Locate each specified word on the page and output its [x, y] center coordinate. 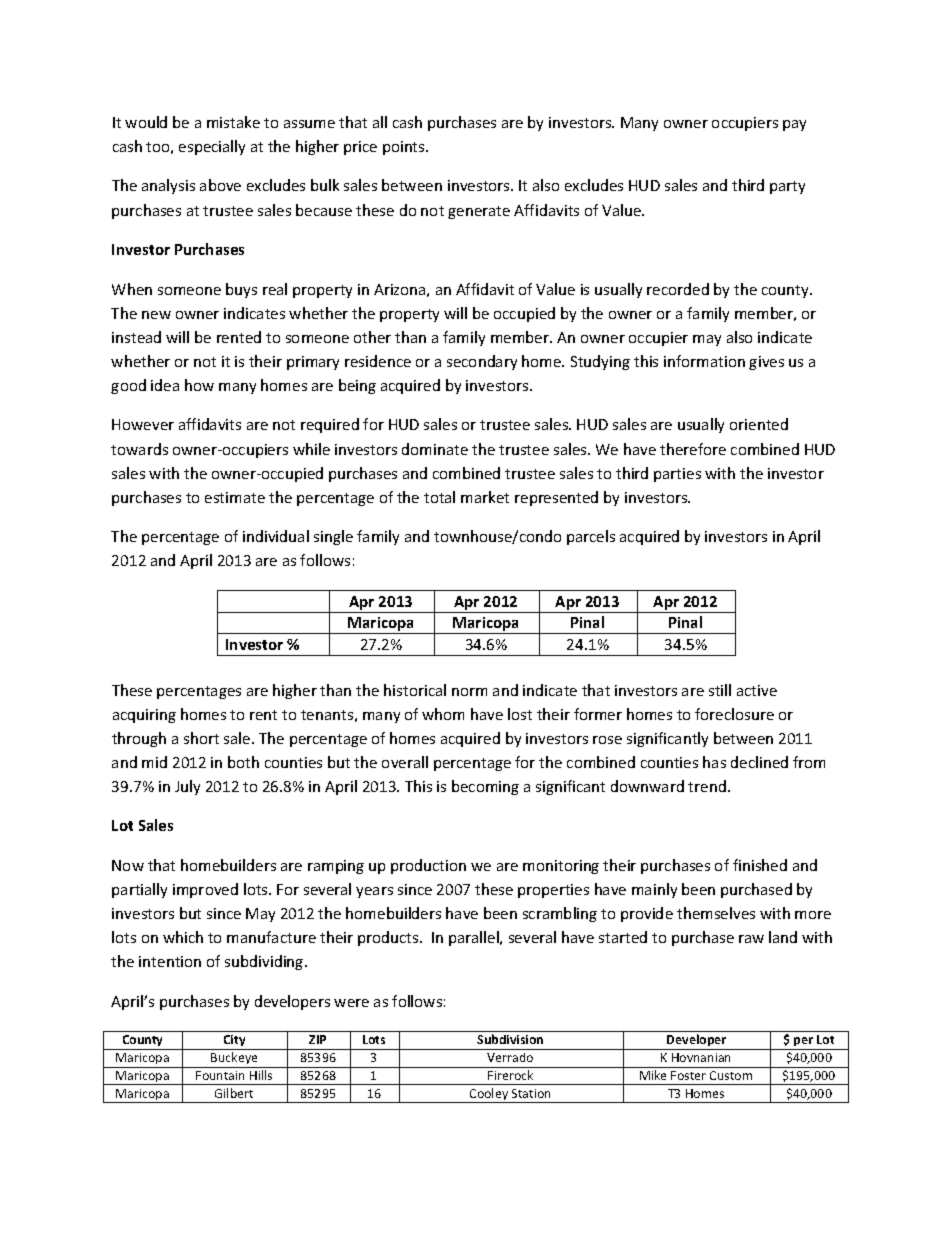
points [405, 148]
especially [212, 147]
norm [469, 692]
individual [276, 536]
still [720, 690]
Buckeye [234, 1060]
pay [794, 125]
